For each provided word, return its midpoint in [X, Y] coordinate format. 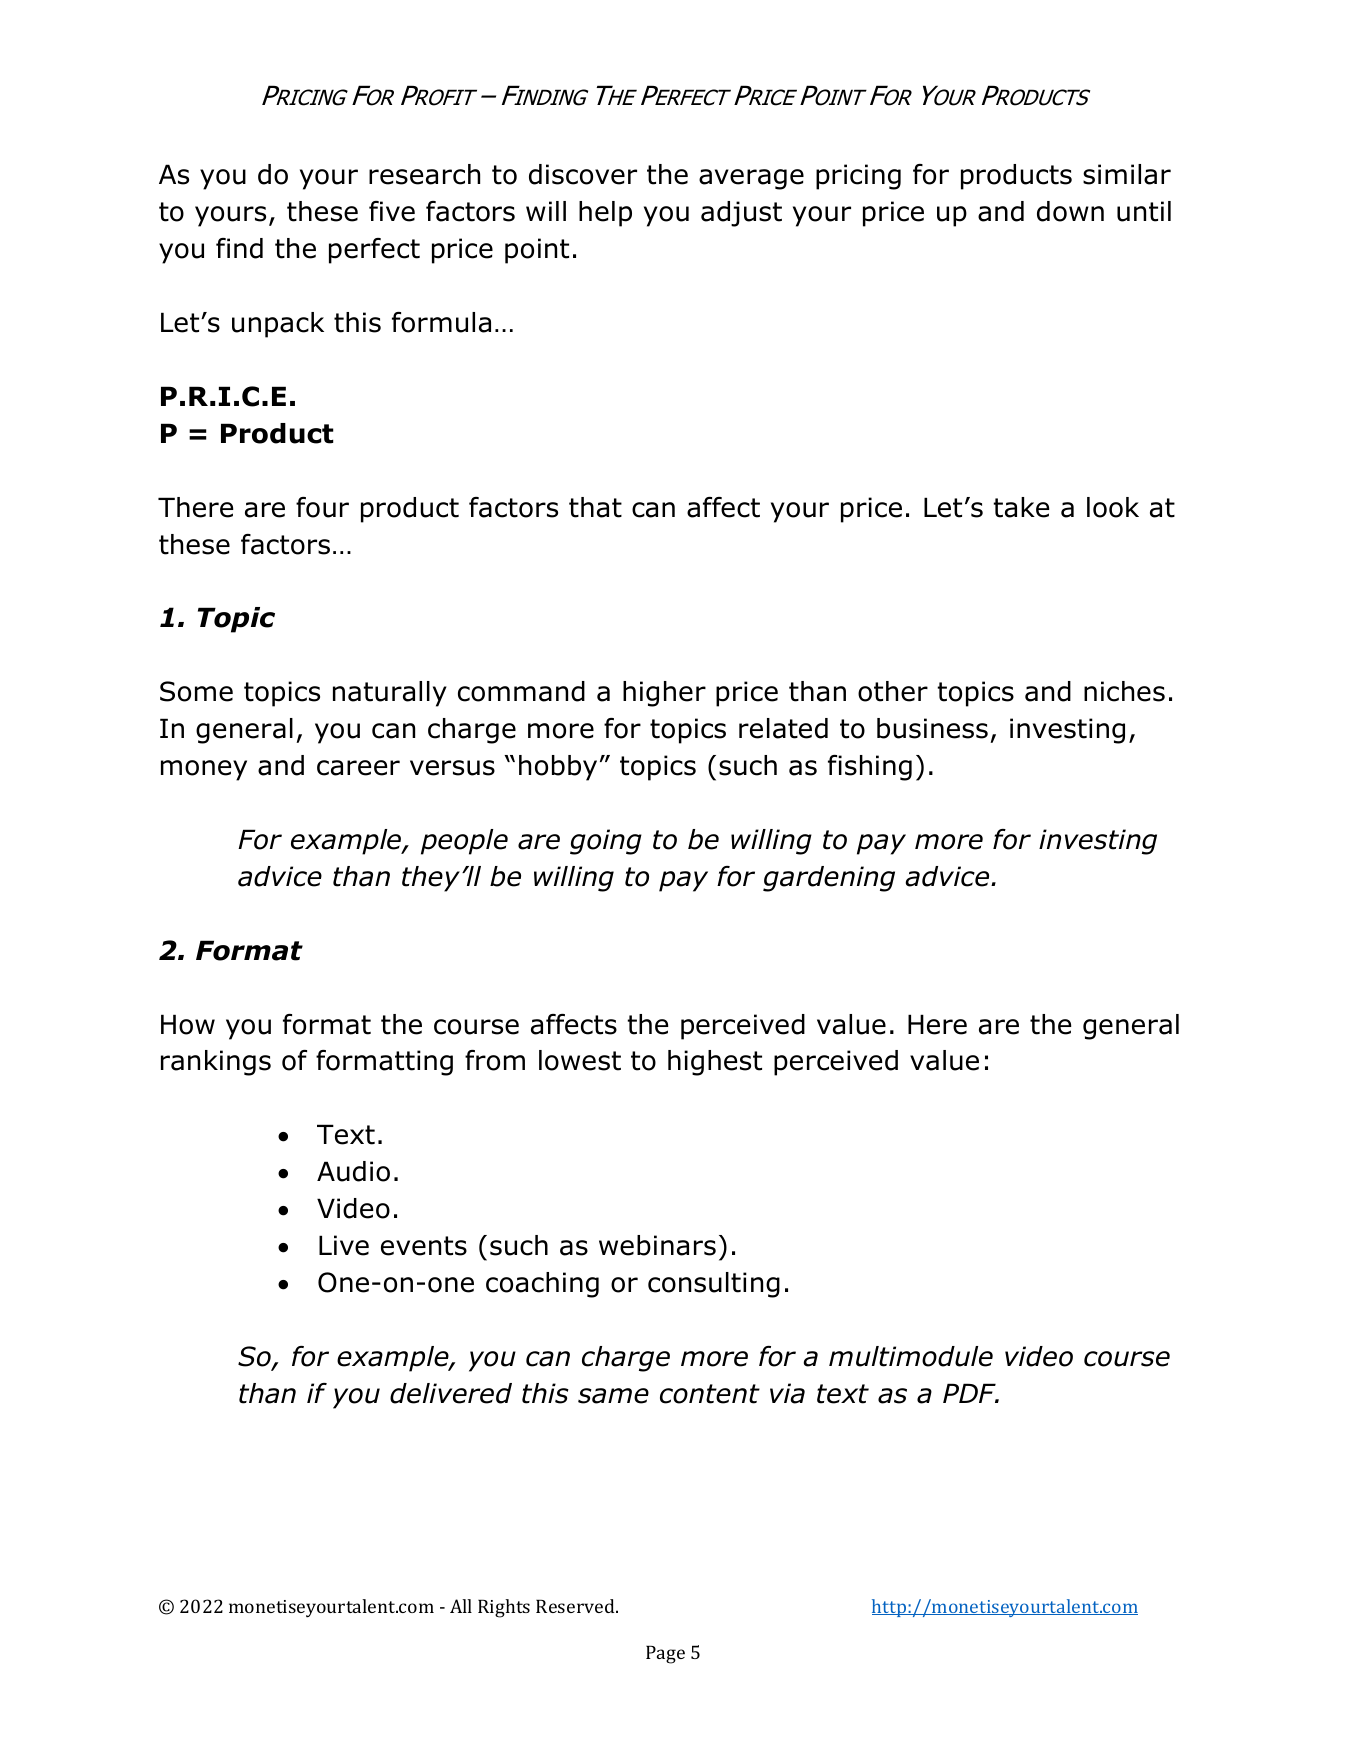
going [606, 842]
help [605, 214]
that [595, 507]
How [188, 1024]
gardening [829, 879]
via [787, 1393]
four [322, 507]
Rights [504, 1608]
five [392, 211]
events [424, 1246]
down [1070, 211]
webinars [657, 1245]
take [1021, 507]
